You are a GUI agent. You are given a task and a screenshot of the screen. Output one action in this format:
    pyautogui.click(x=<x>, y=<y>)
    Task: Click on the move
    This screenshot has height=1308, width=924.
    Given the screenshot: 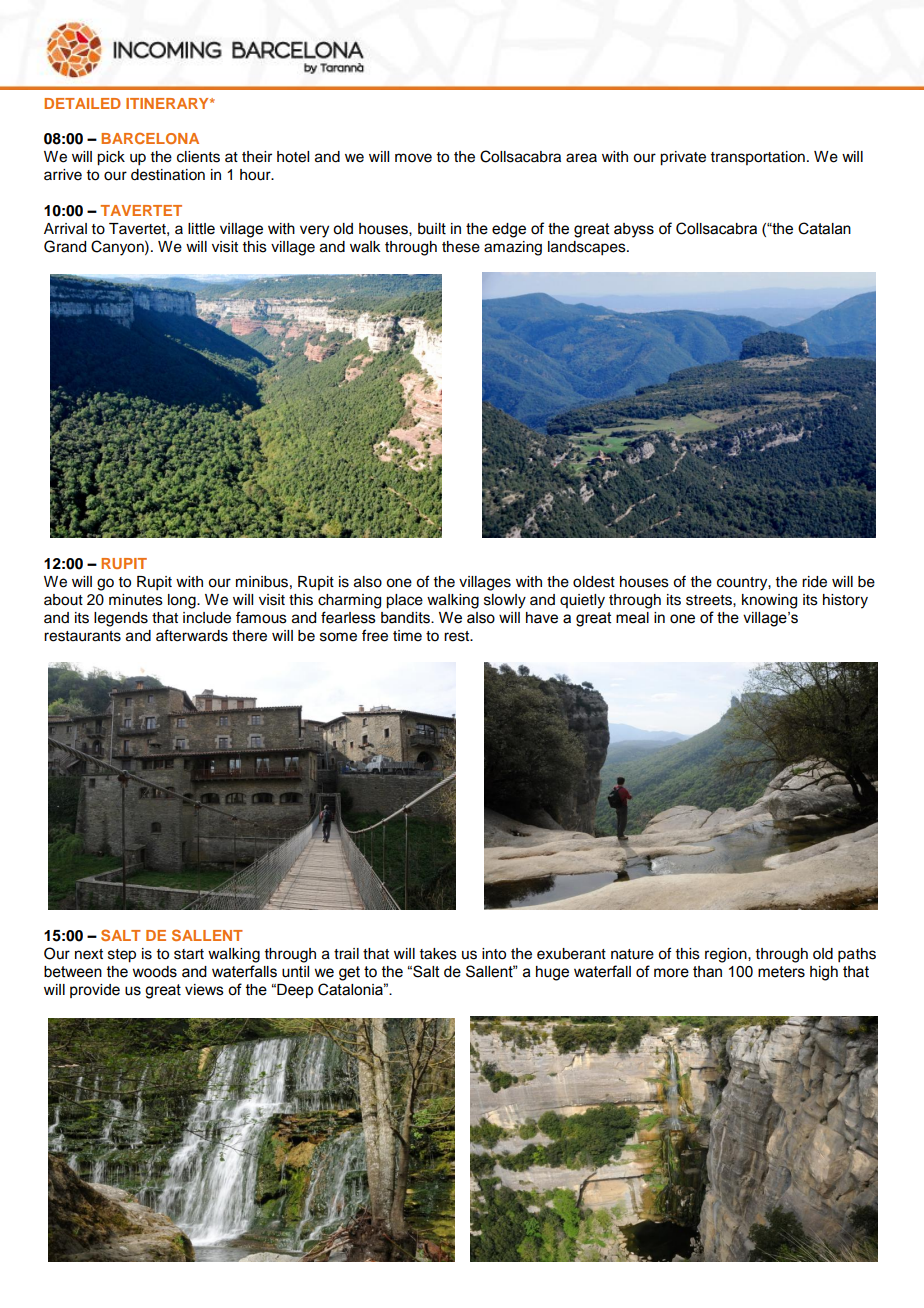 What is the action you would take?
    pyautogui.click(x=413, y=158)
